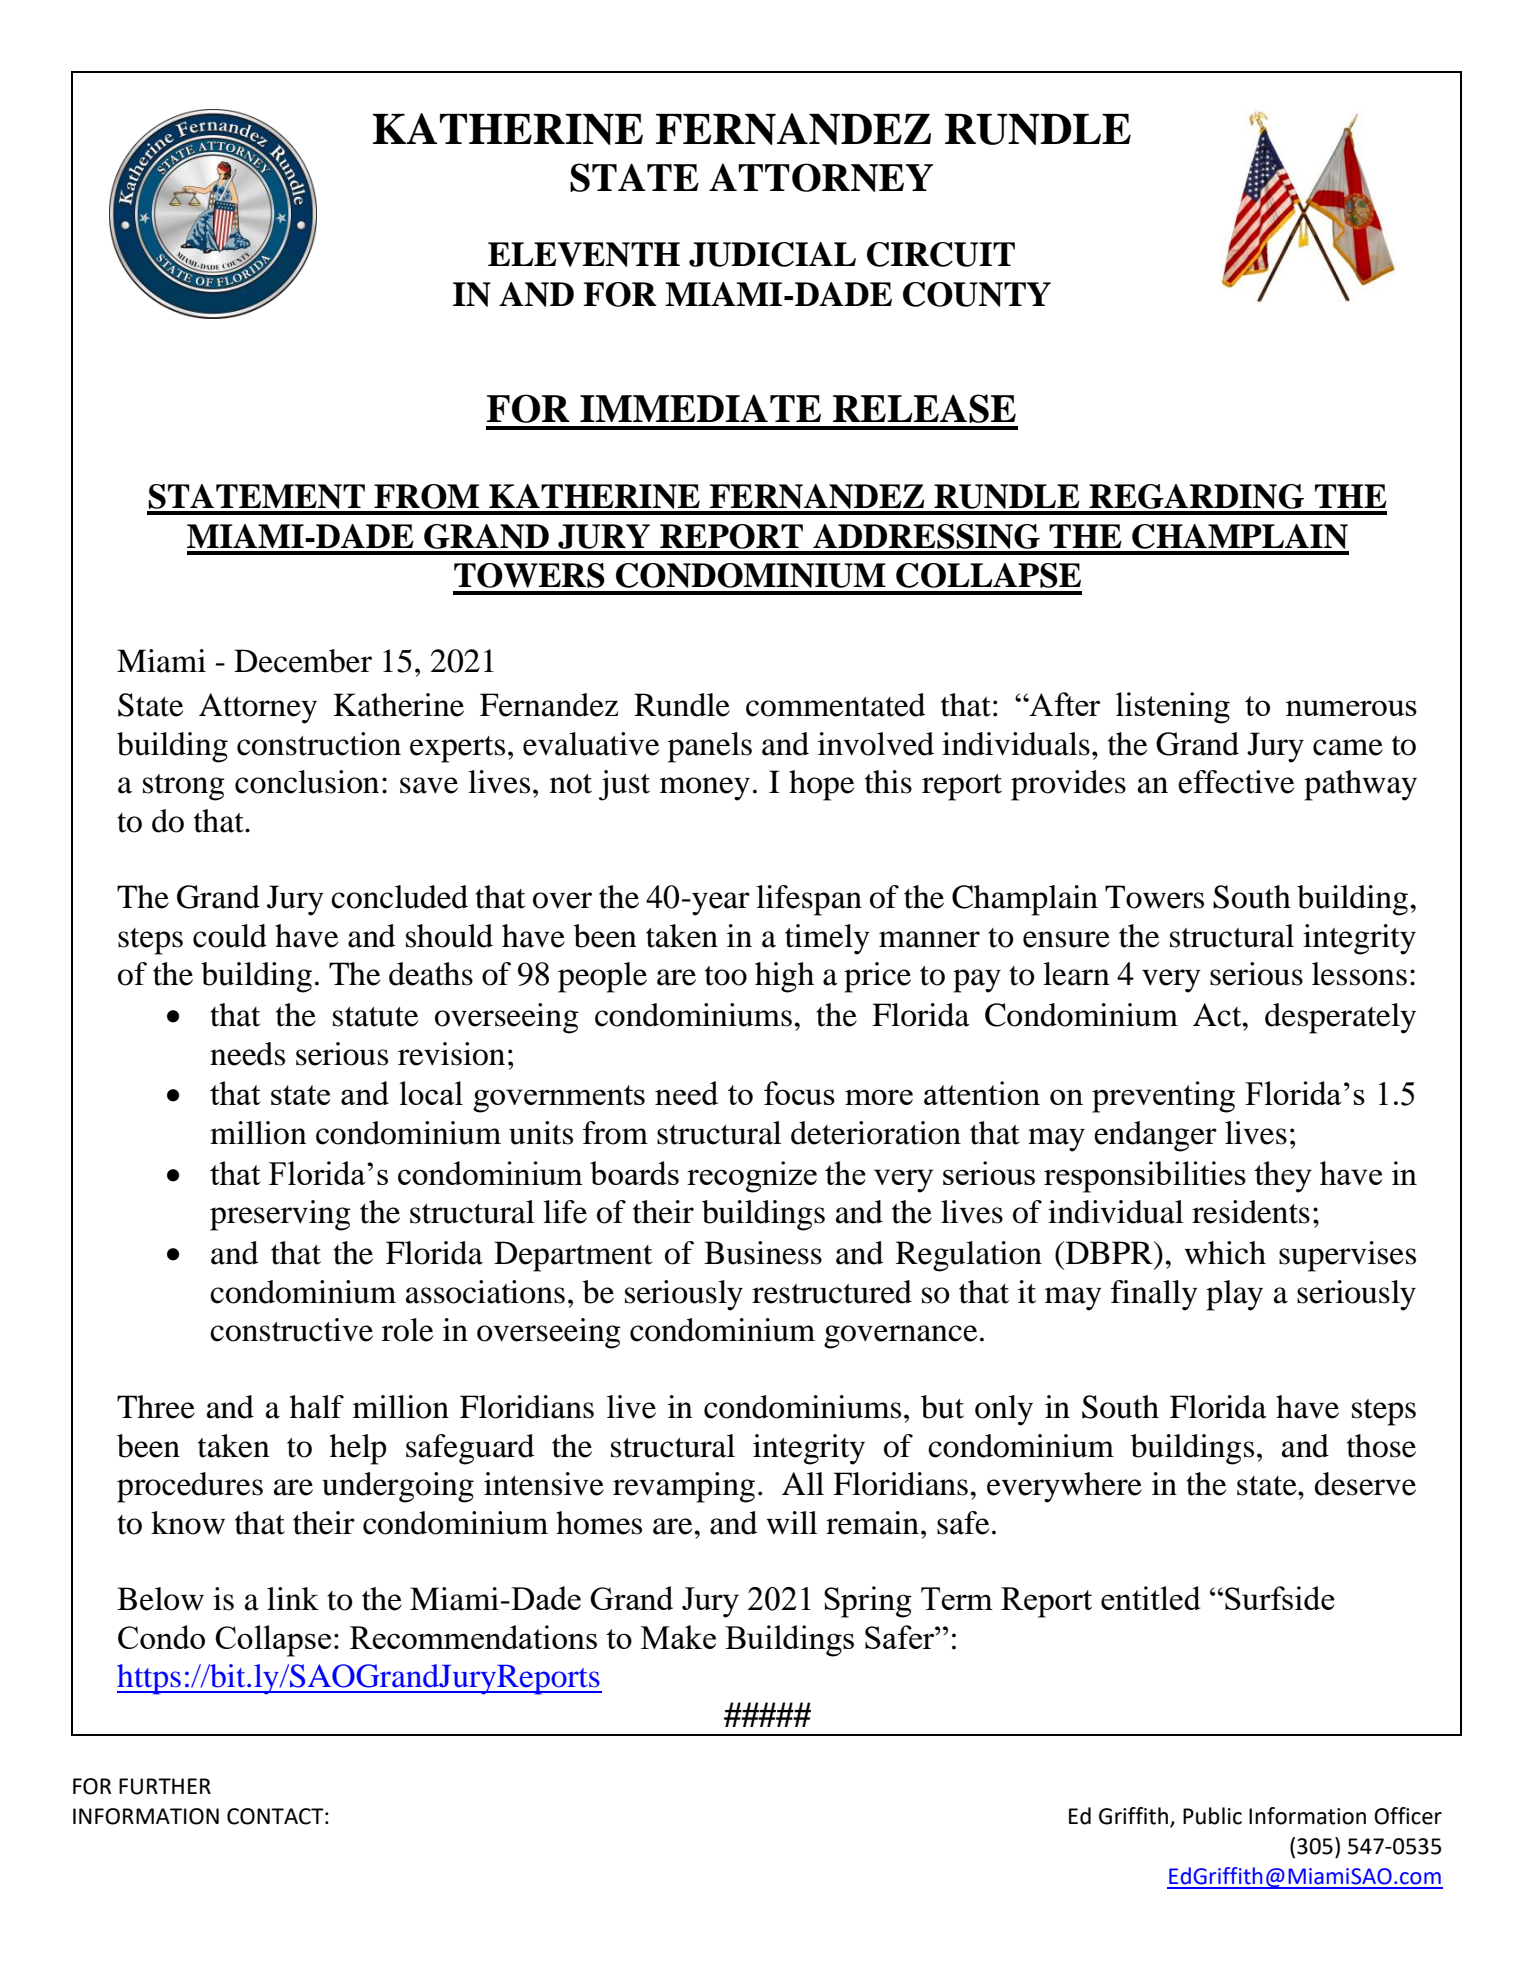 The height and width of the screenshot is (1962, 1516). Describe the element at coordinates (303, 661) in the screenshot. I see `December` at that location.
